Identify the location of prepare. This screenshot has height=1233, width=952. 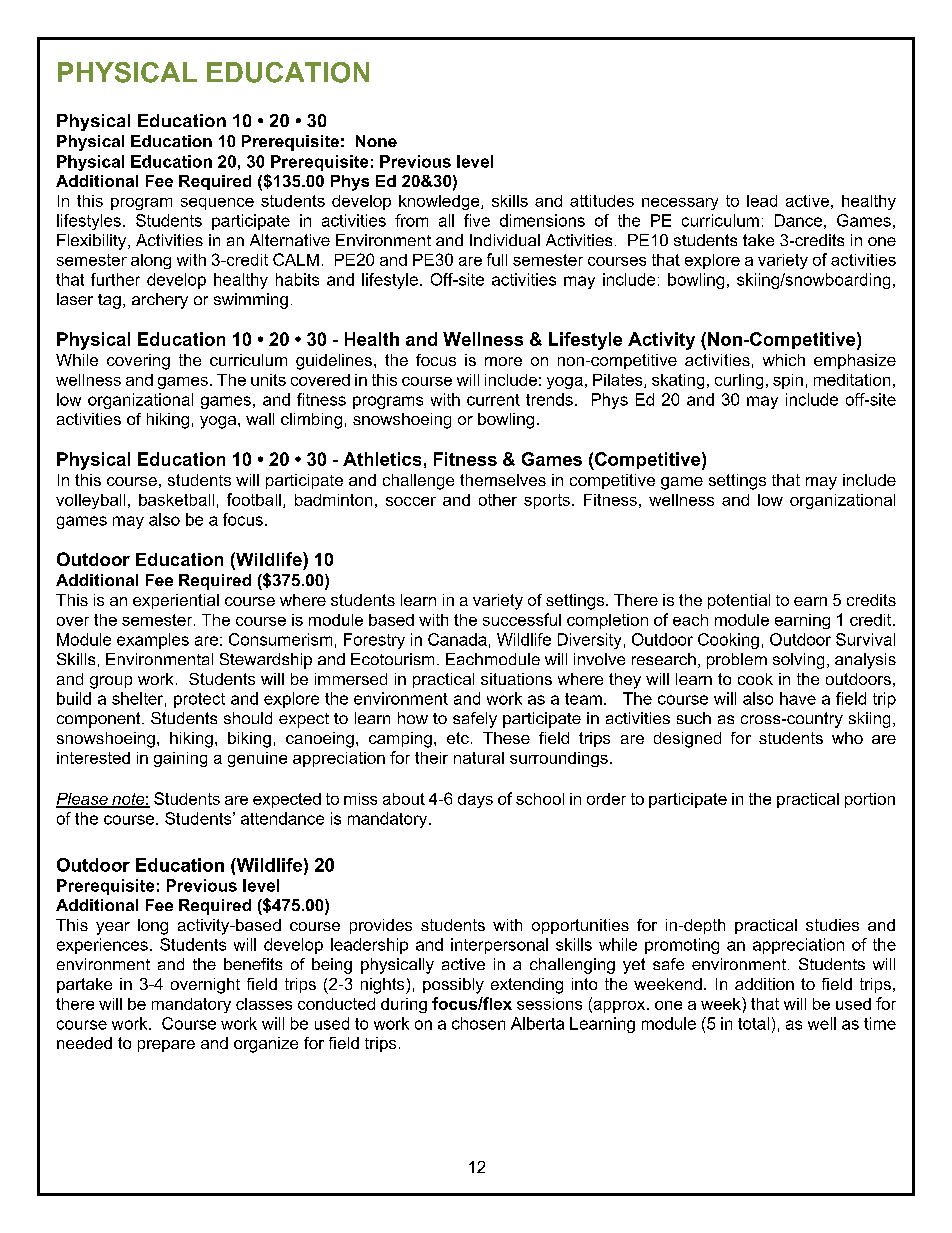
(166, 1046).
